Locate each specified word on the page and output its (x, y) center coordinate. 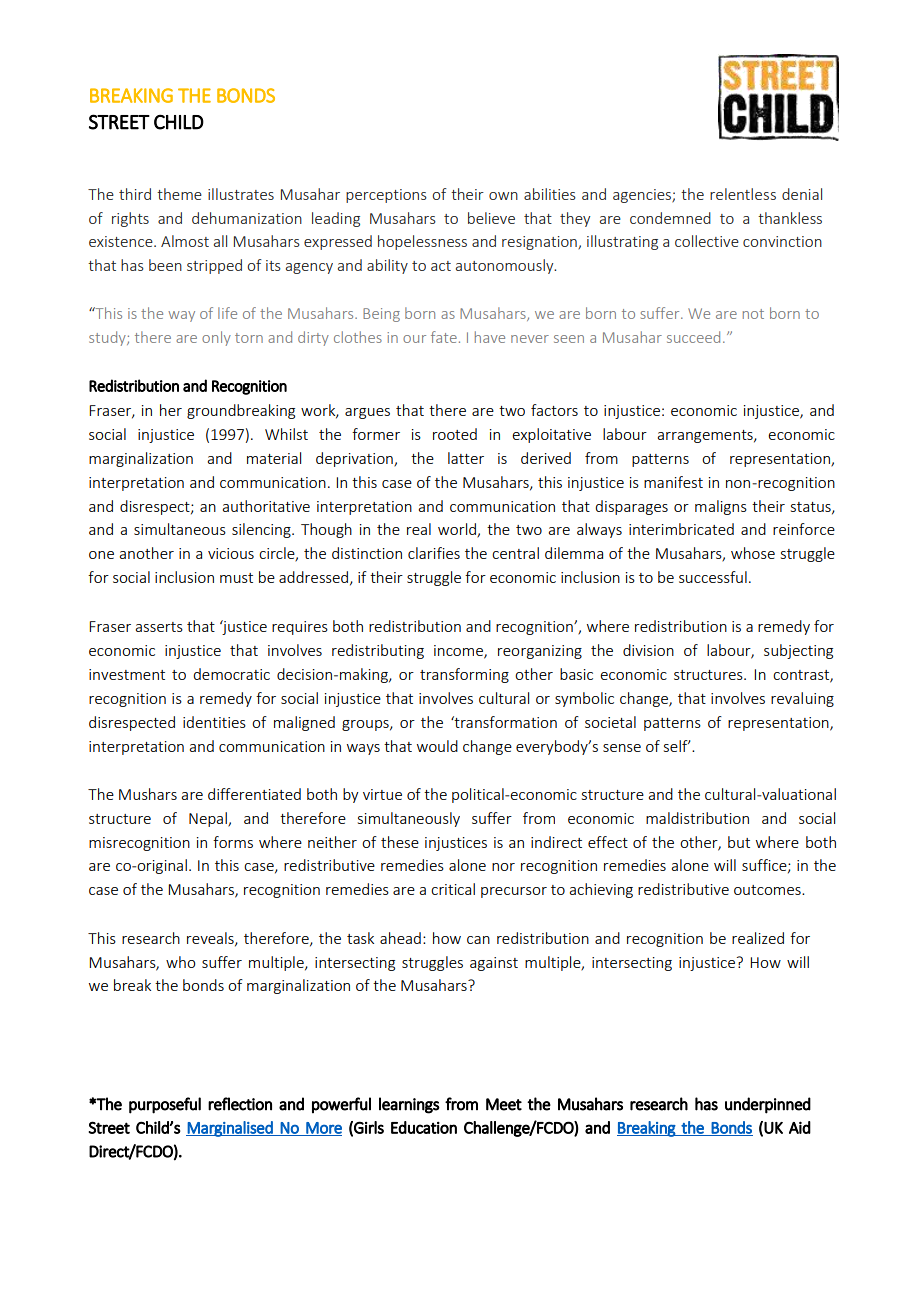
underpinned (768, 1105)
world (458, 530)
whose (753, 553)
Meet (504, 1104)
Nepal (209, 819)
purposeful (165, 1105)
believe (491, 218)
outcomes (768, 890)
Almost (185, 241)
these (400, 842)
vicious (231, 553)
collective (707, 241)
